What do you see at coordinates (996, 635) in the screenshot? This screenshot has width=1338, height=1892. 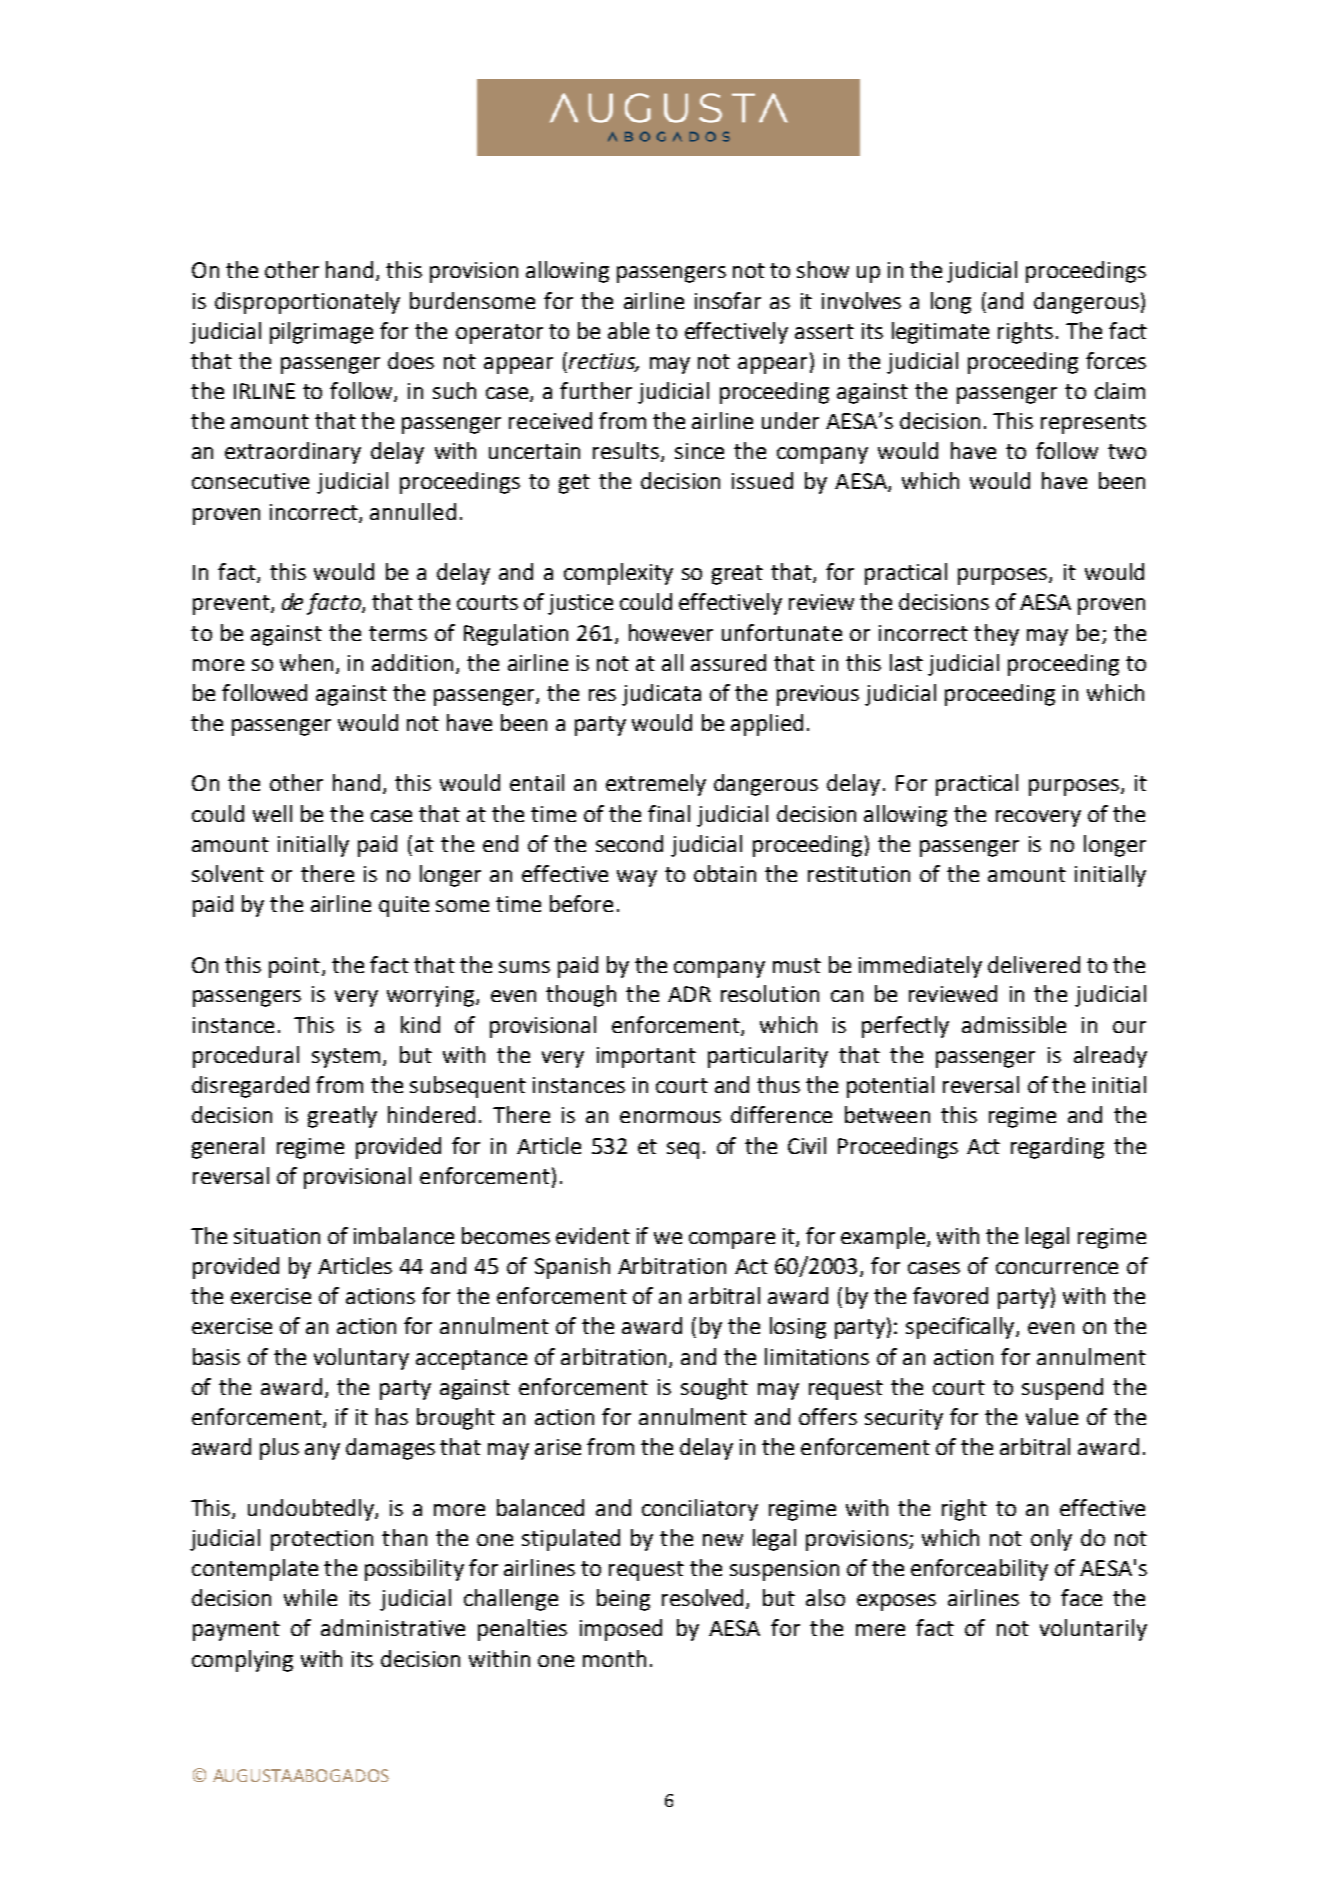 I see `they` at bounding box center [996, 635].
